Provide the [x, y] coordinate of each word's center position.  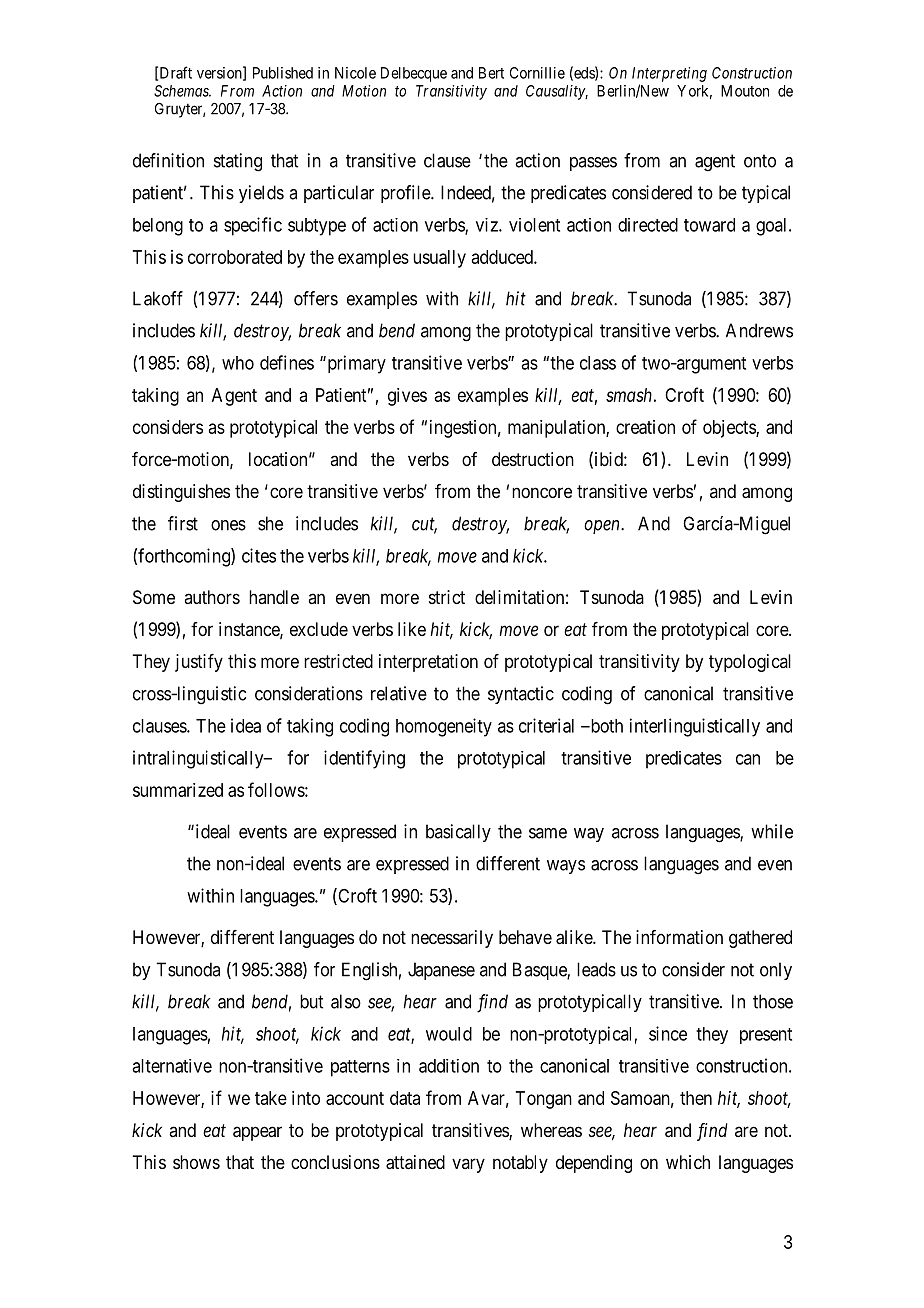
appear [257, 1133]
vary [468, 1165]
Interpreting [669, 74]
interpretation [428, 663]
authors [212, 597]
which [688, 1162]
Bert [491, 73]
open [603, 527]
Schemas [182, 91]
